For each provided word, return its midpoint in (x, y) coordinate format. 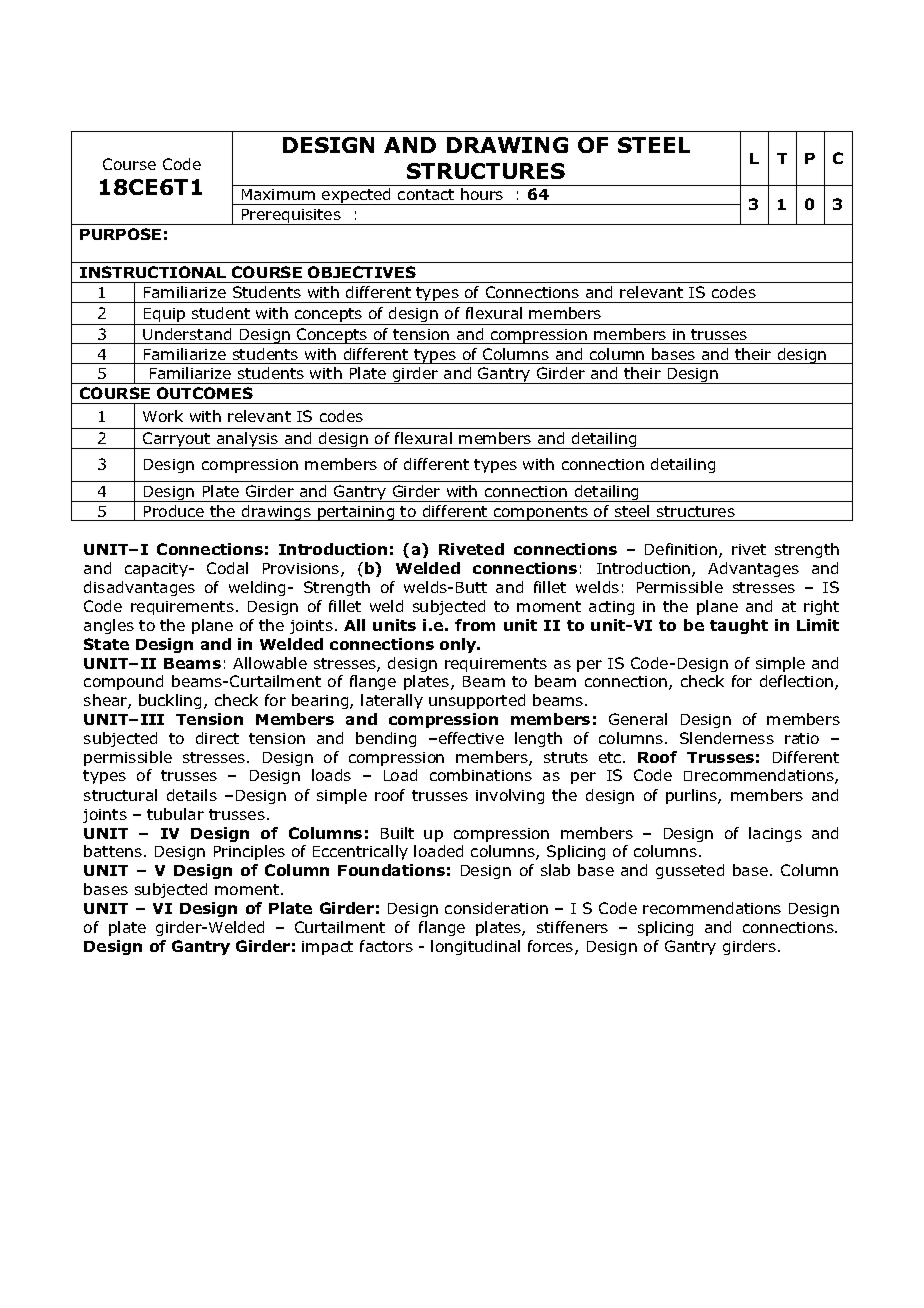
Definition (682, 550)
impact (327, 948)
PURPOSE (120, 234)
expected (356, 196)
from (475, 625)
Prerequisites (291, 217)
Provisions (302, 570)
